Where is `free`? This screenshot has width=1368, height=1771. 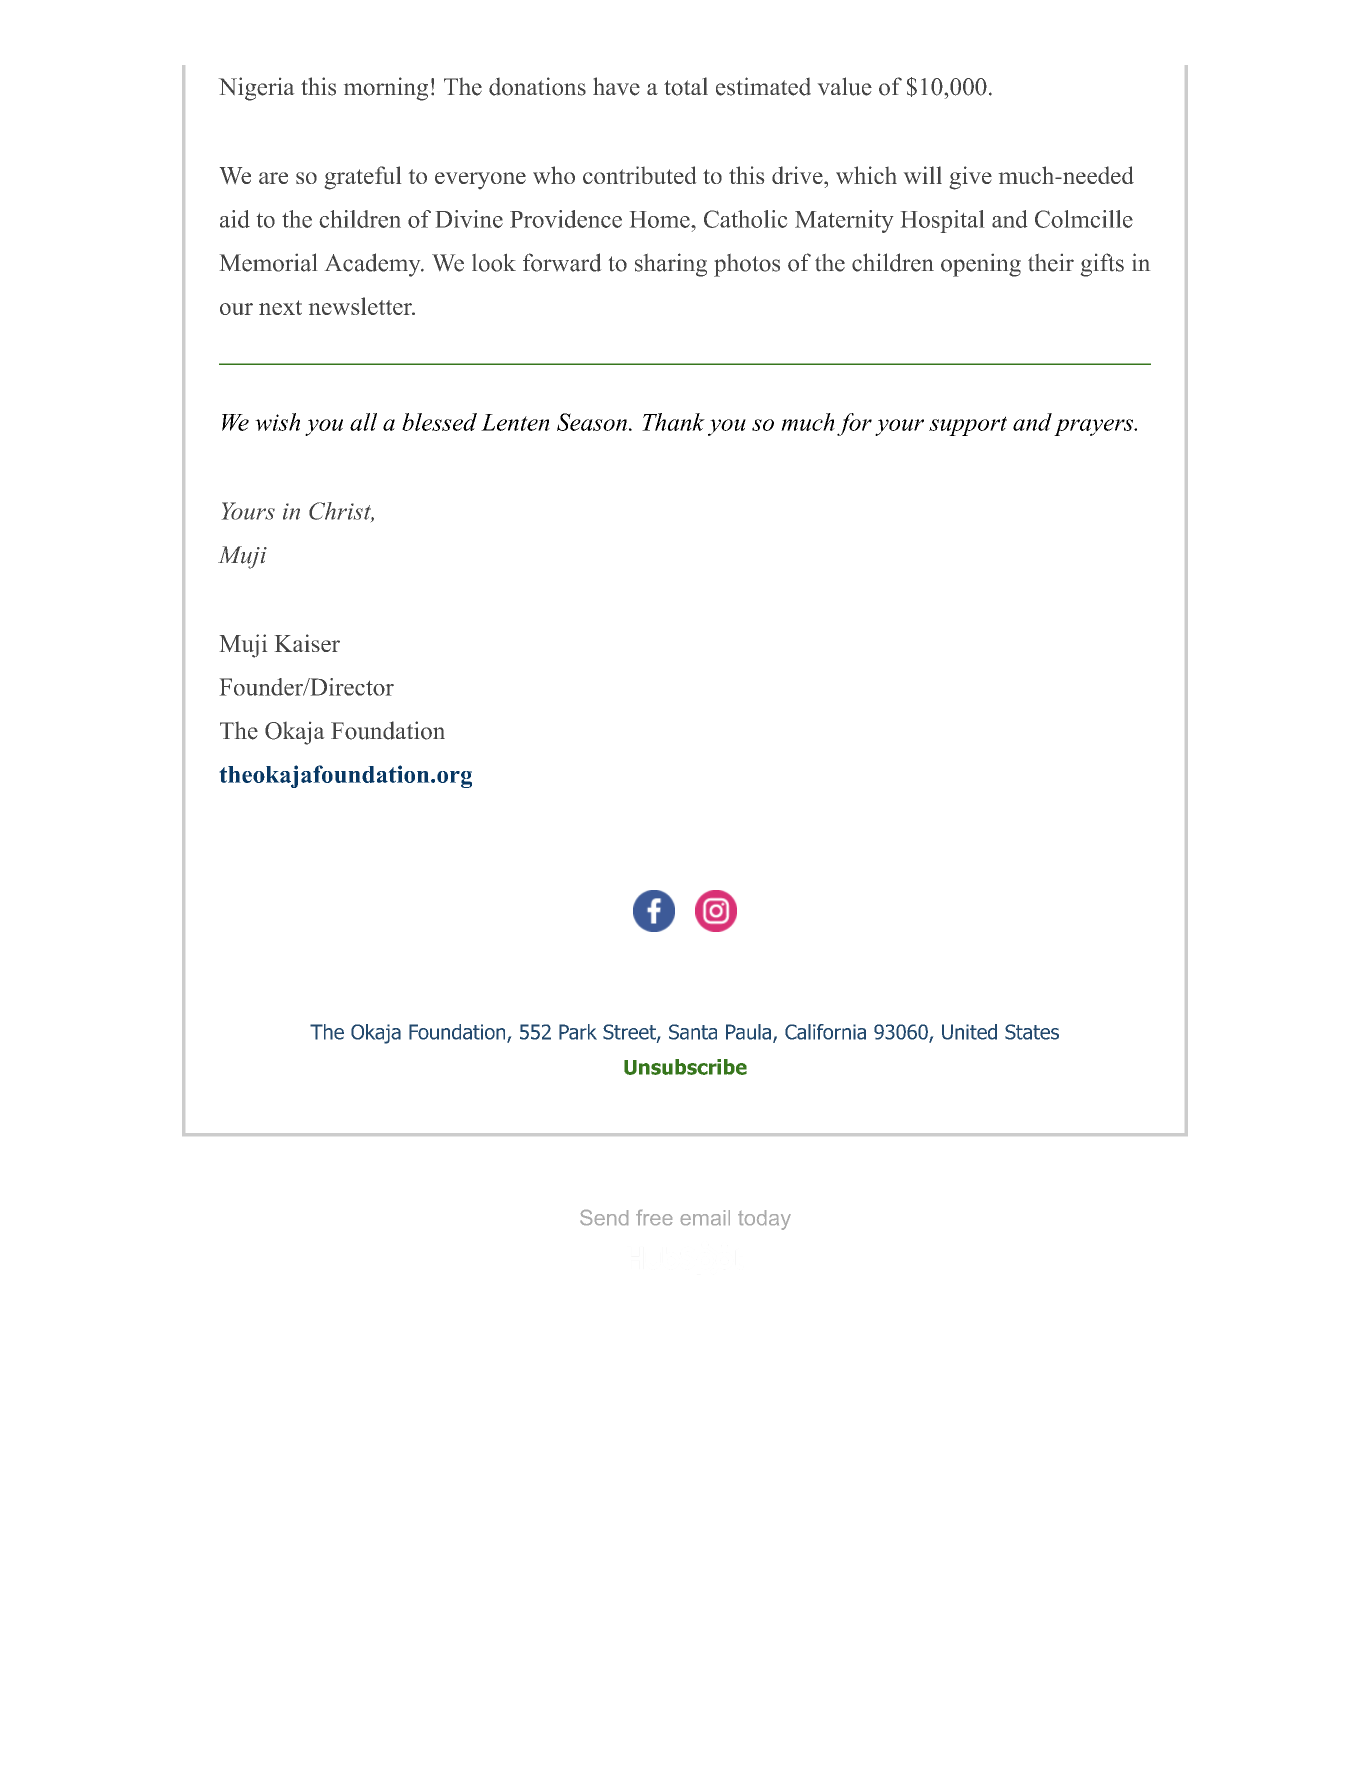
free is located at coordinates (654, 1217).
